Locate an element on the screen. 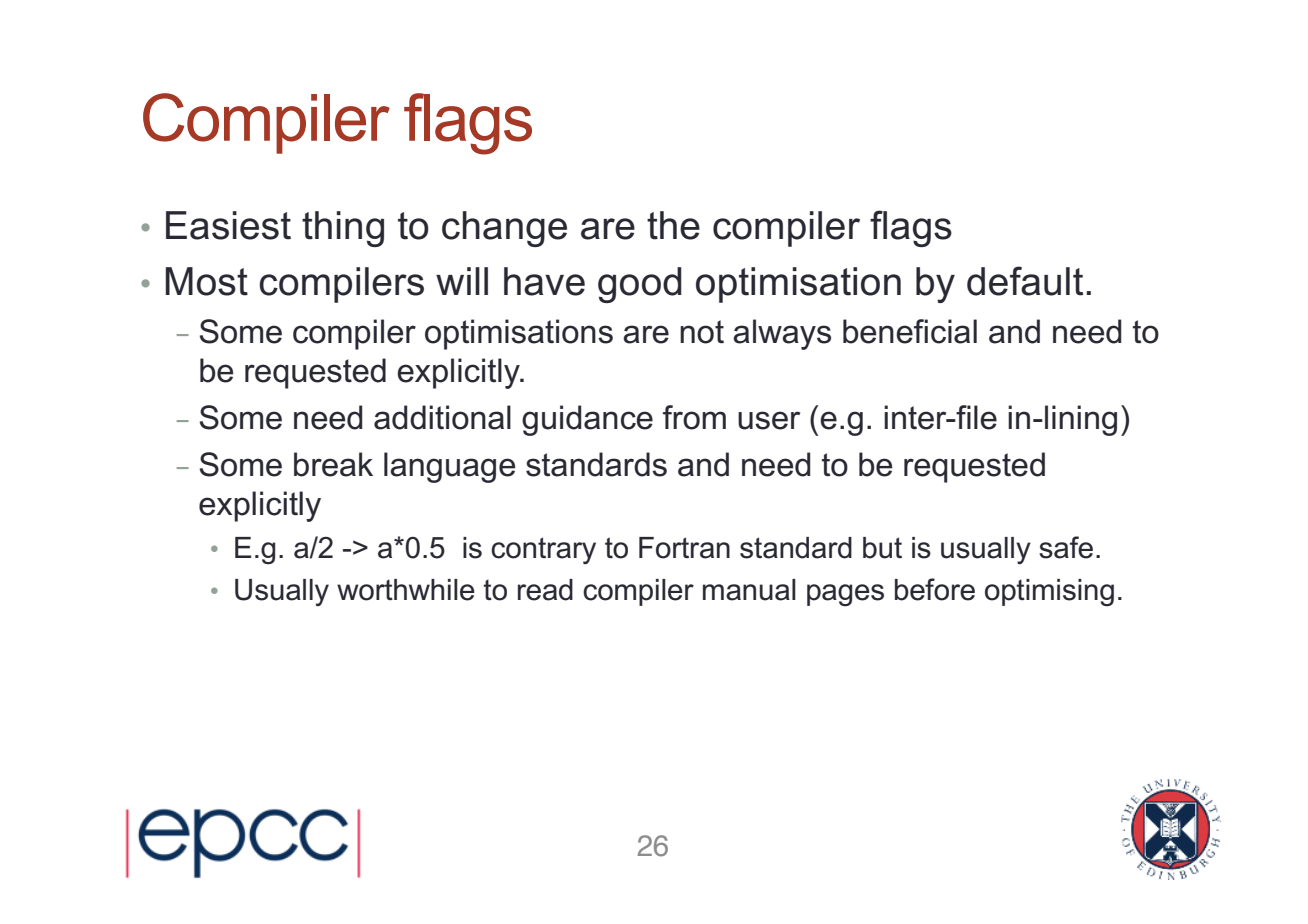  user is located at coordinates (769, 420).
